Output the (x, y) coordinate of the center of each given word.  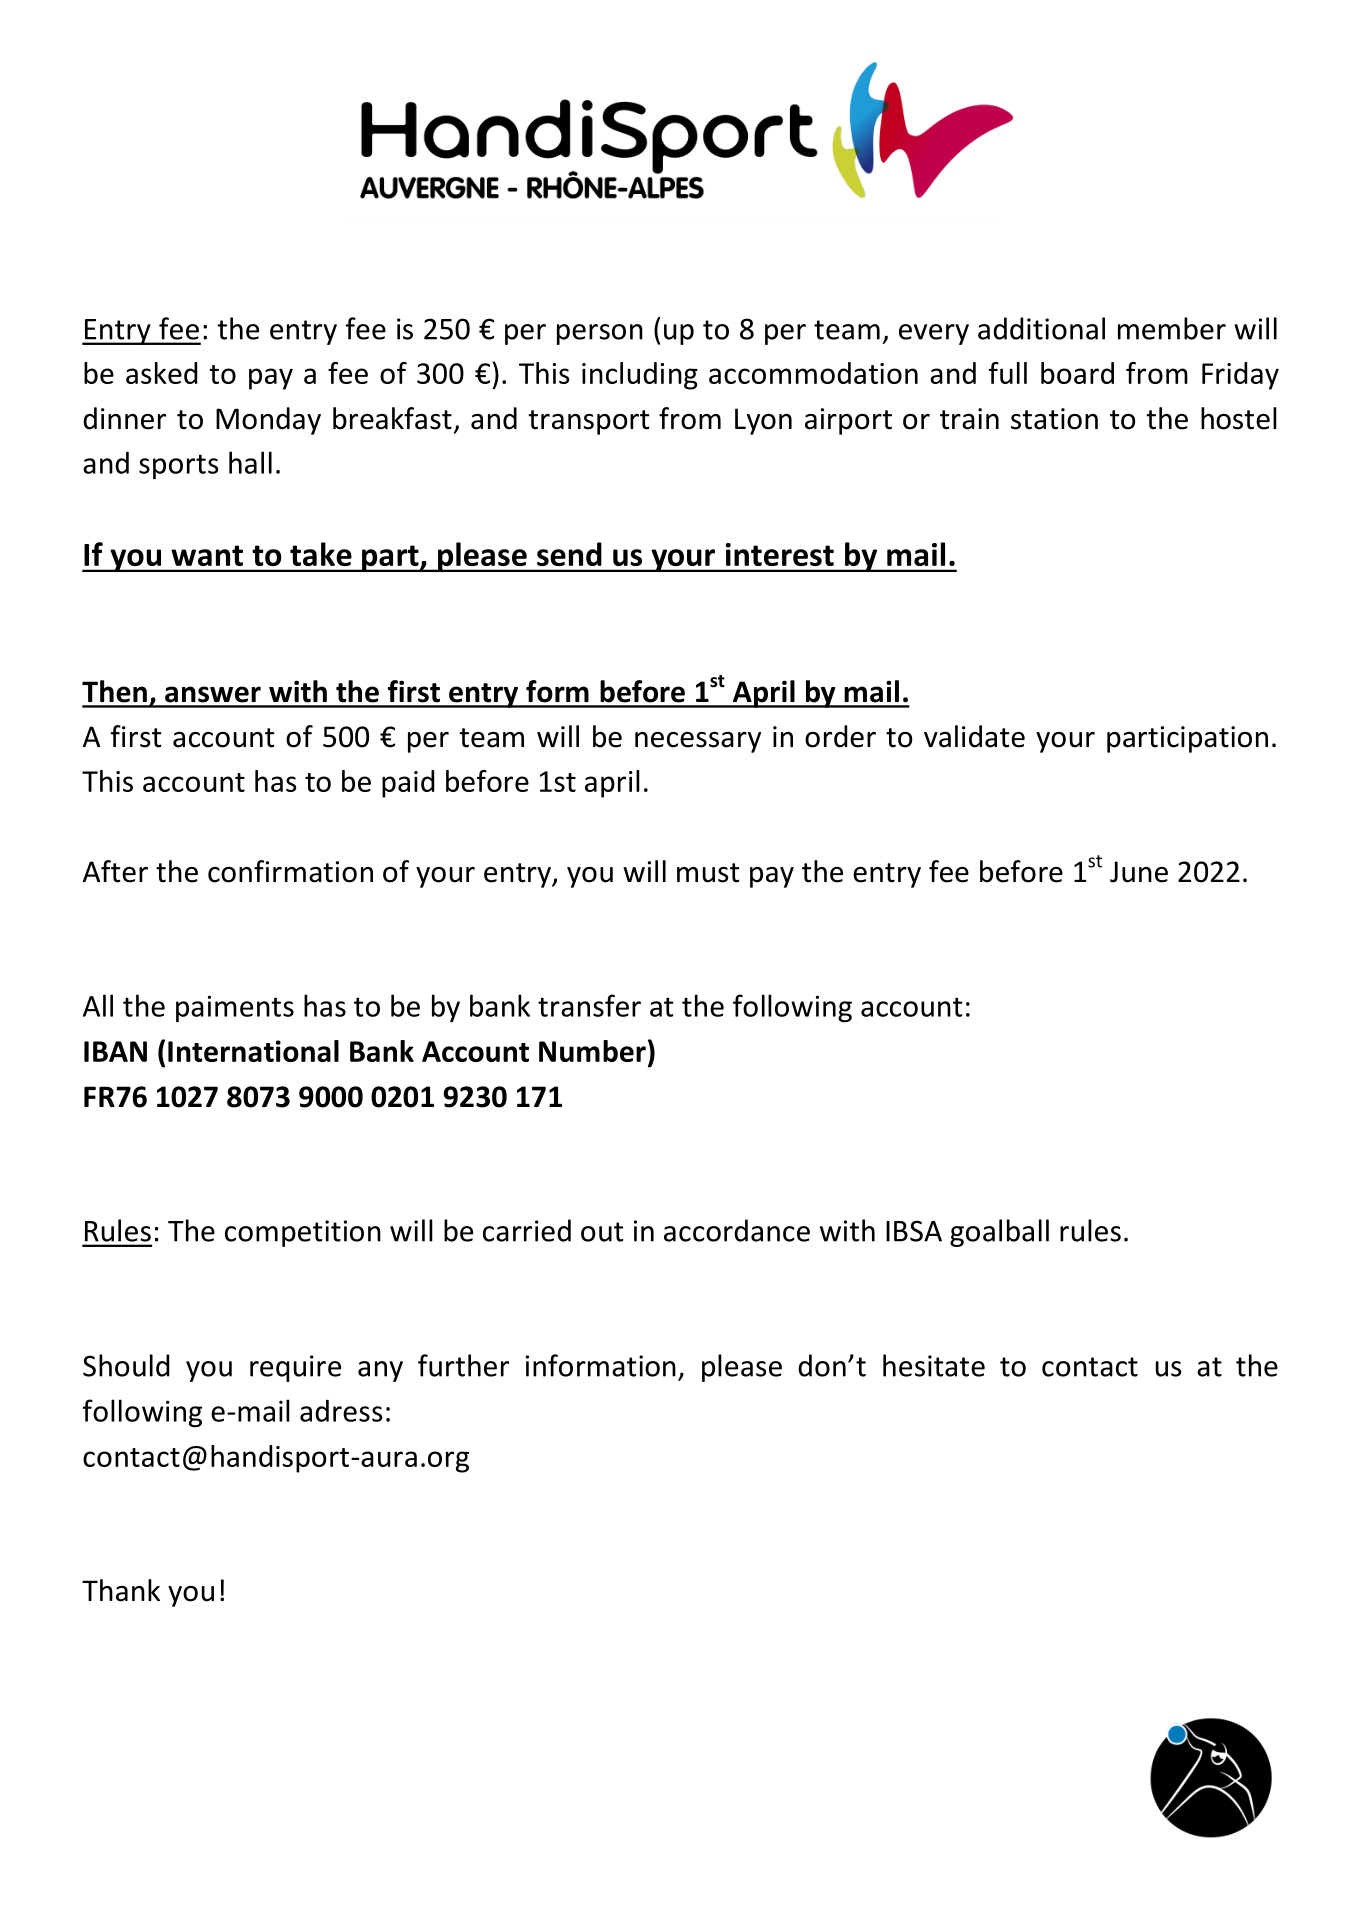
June (1139, 872)
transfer (589, 1005)
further (463, 1365)
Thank (121, 1590)
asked (161, 373)
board (1077, 373)
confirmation (290, 871)
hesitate (934, 1365)
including (640, 376)
